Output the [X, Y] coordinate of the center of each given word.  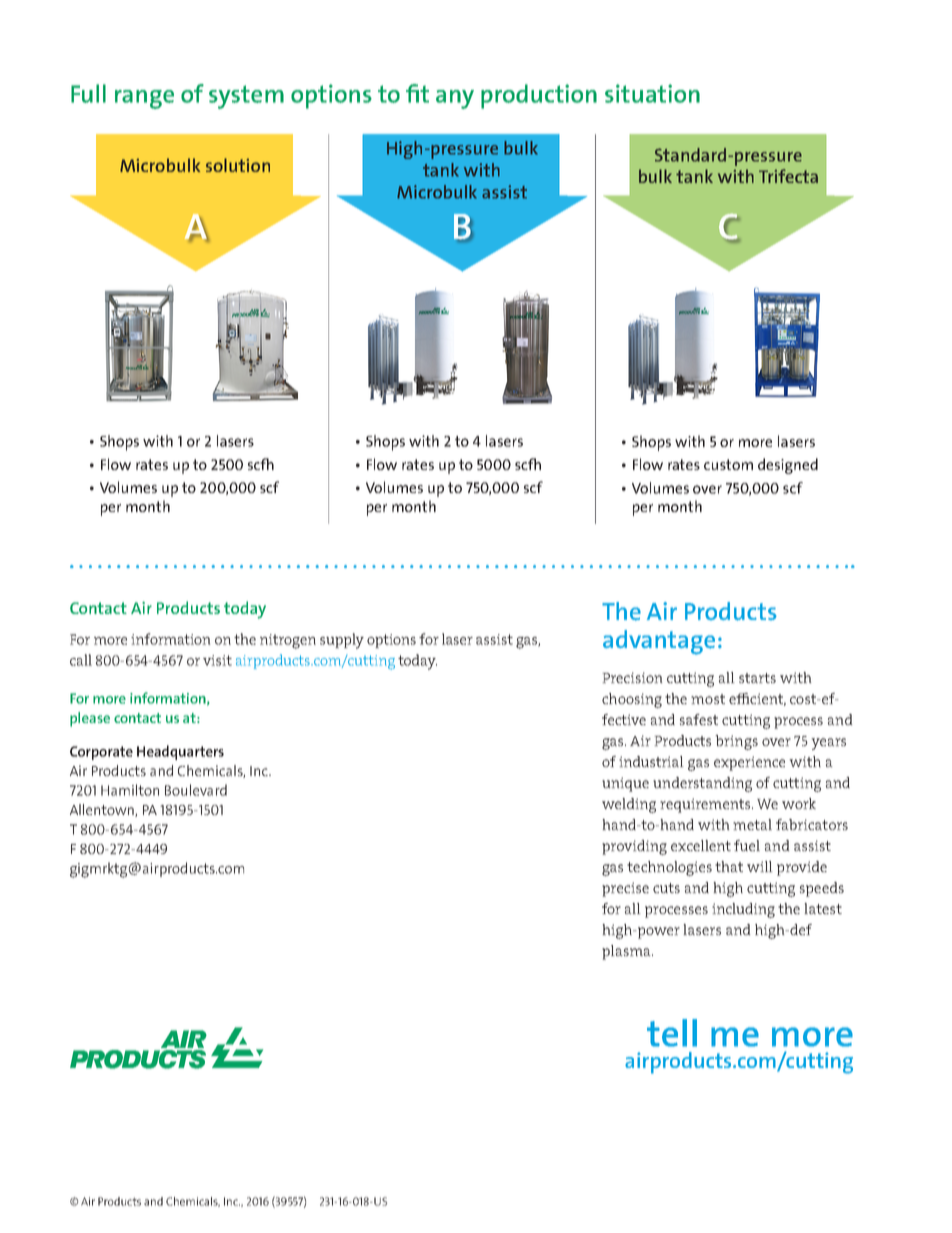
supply [342, 641]
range [144, 99]
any [455, 99]
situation [652, 93]
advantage [659, 642]
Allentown [103, 810]
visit [217, 660]
